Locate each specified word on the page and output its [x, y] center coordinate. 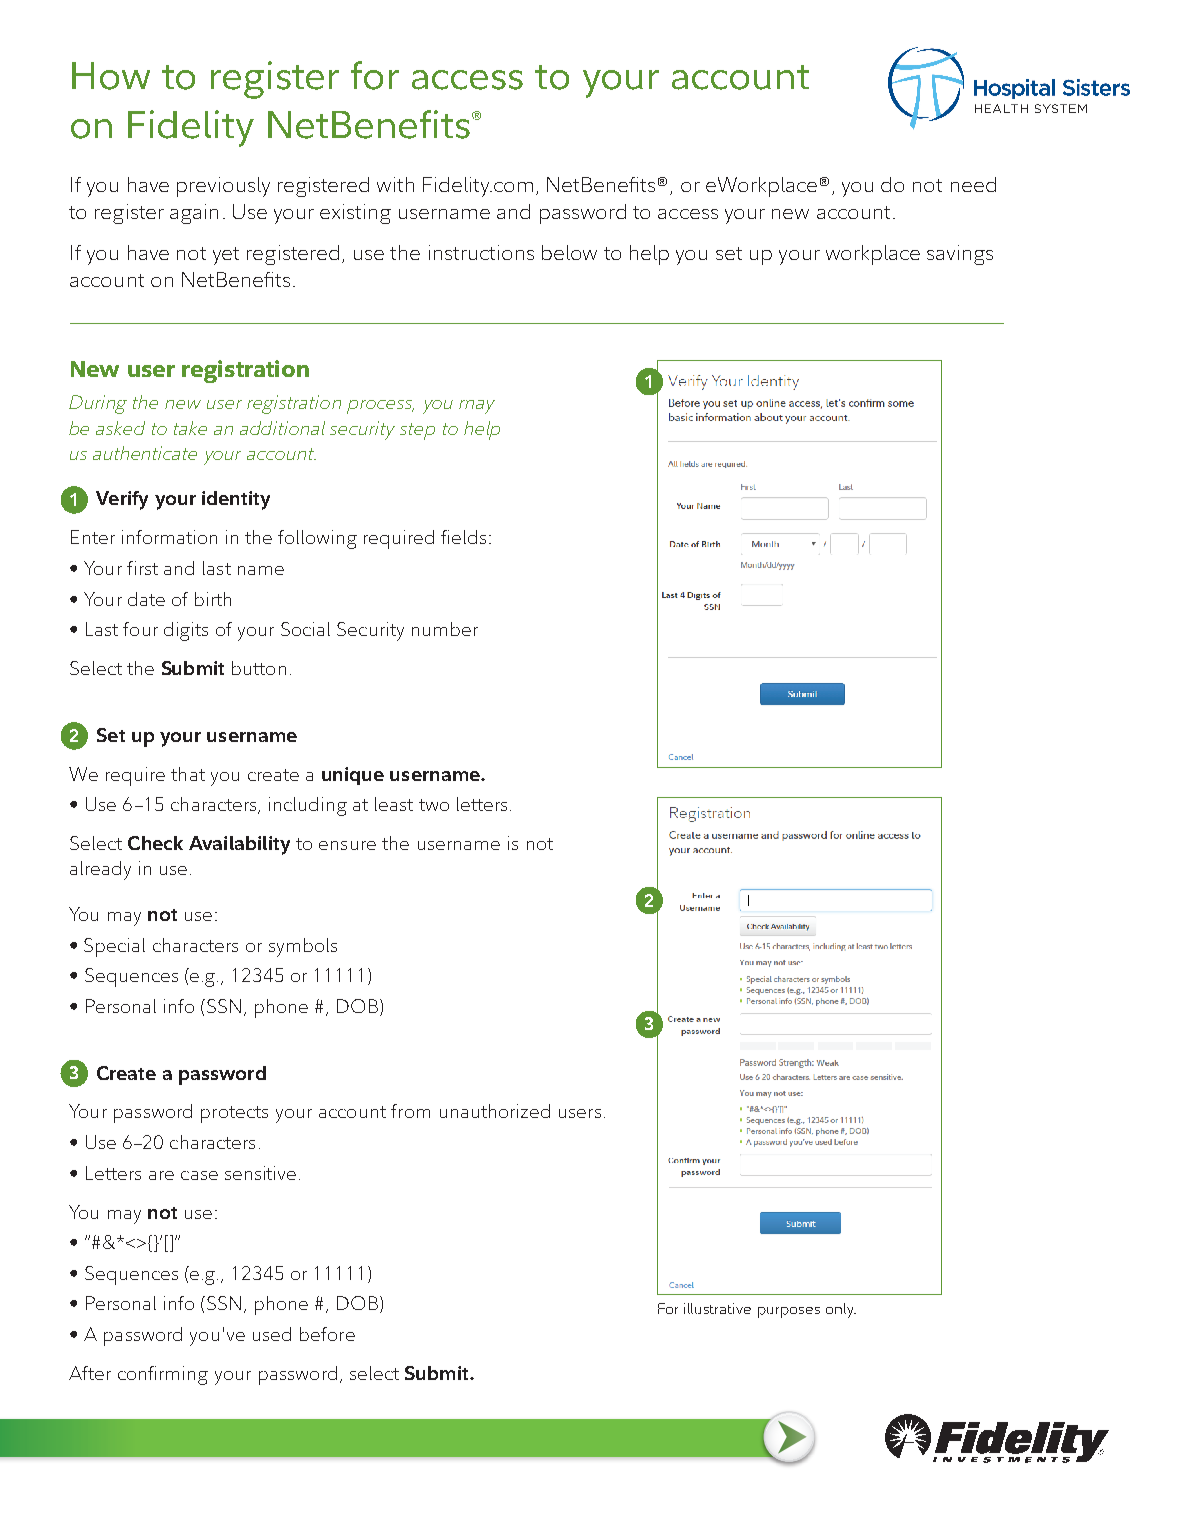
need [973, 184]
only [841, 1310]
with [395, 184]
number [445, 629]
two [434, 805]
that [188, 774]
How [111, 76]
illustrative [717, 1308]
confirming [163, 1375]
